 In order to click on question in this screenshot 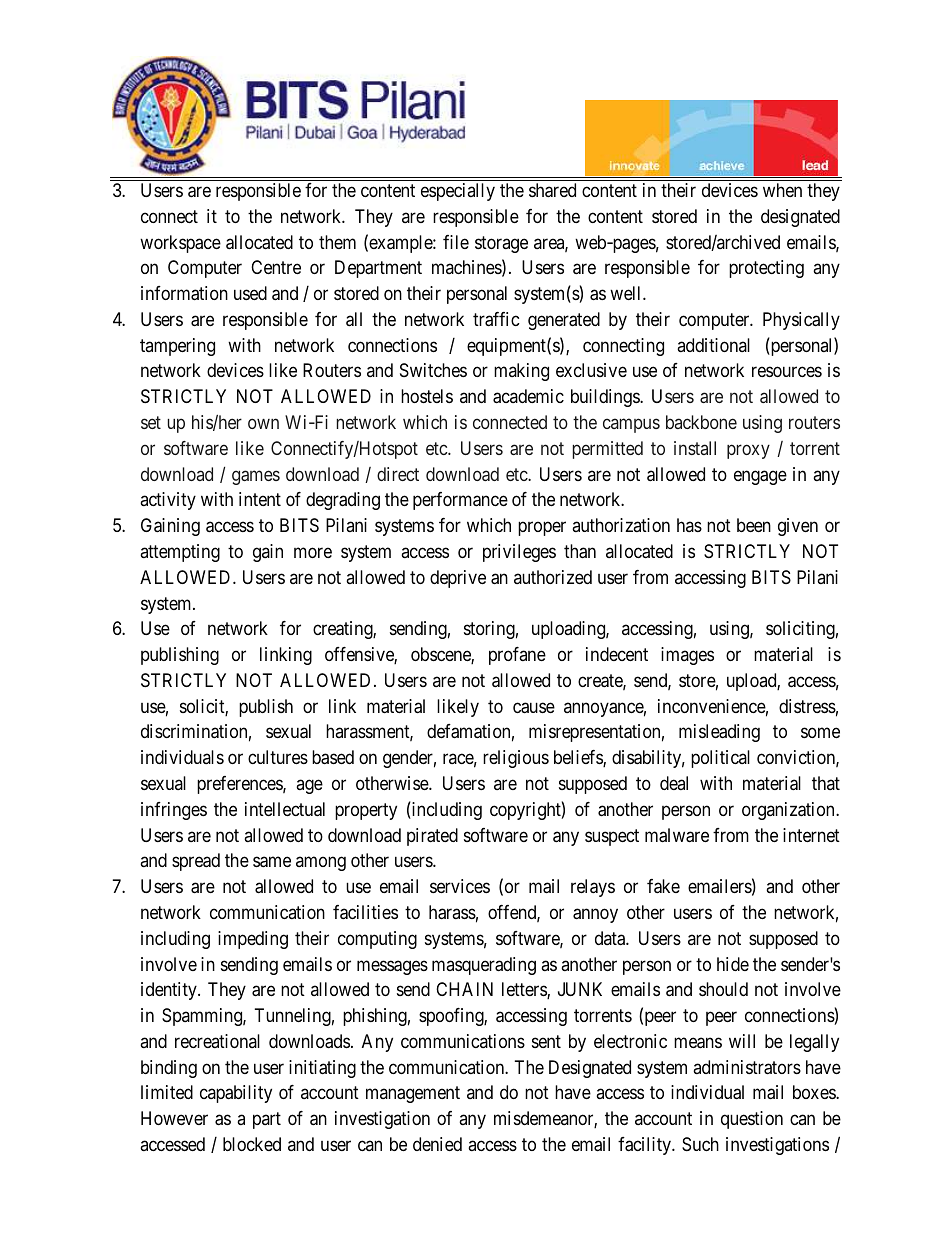, I will do `click(752, 1120)`.
